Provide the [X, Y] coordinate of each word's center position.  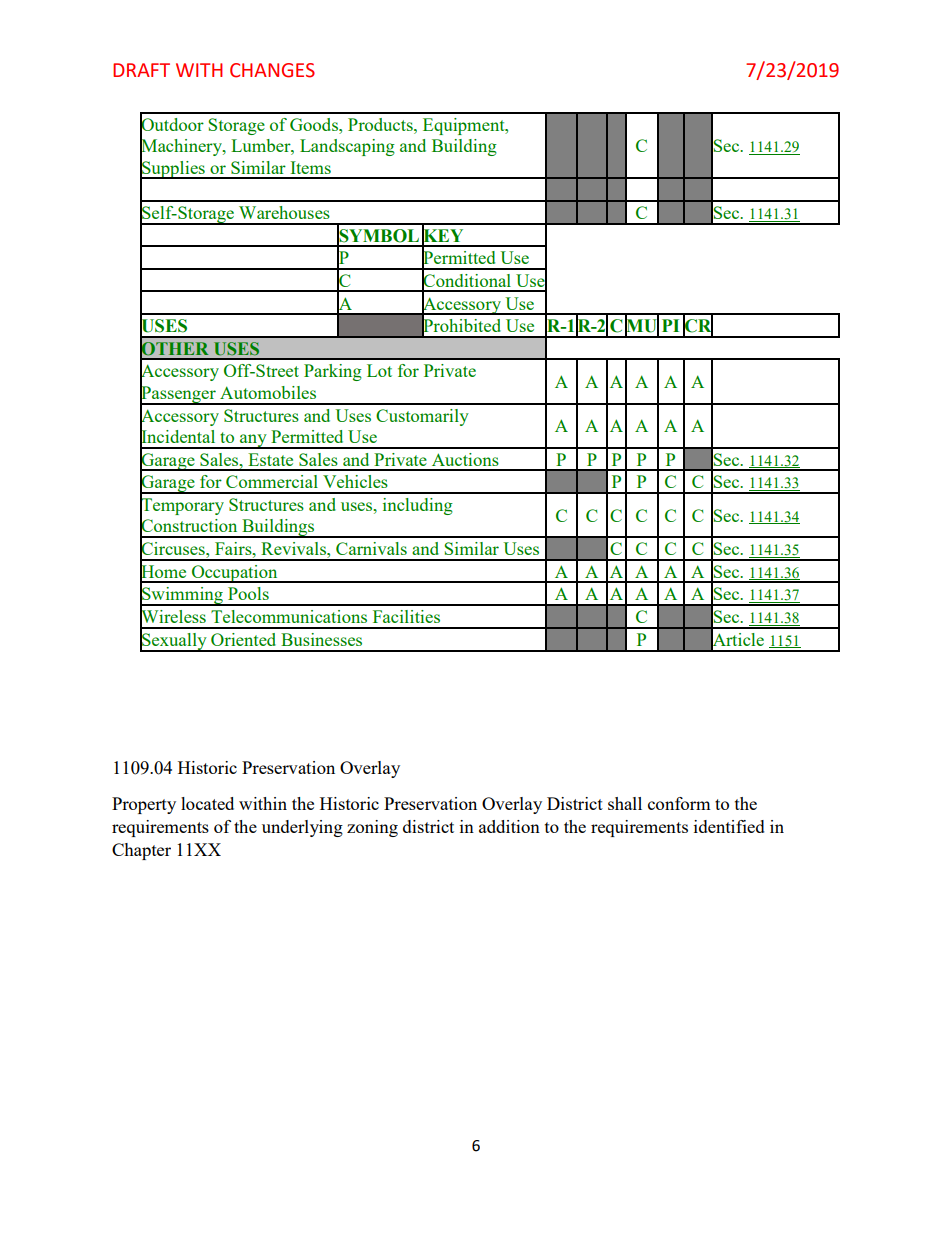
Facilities [406, 616]
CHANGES [272, 70]
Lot [379, 370]
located [207, 803]
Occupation [235, 574]
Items [310, 167]
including [418, 506]
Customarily [422, 417]
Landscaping [347, 147]
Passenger [179, 394]
